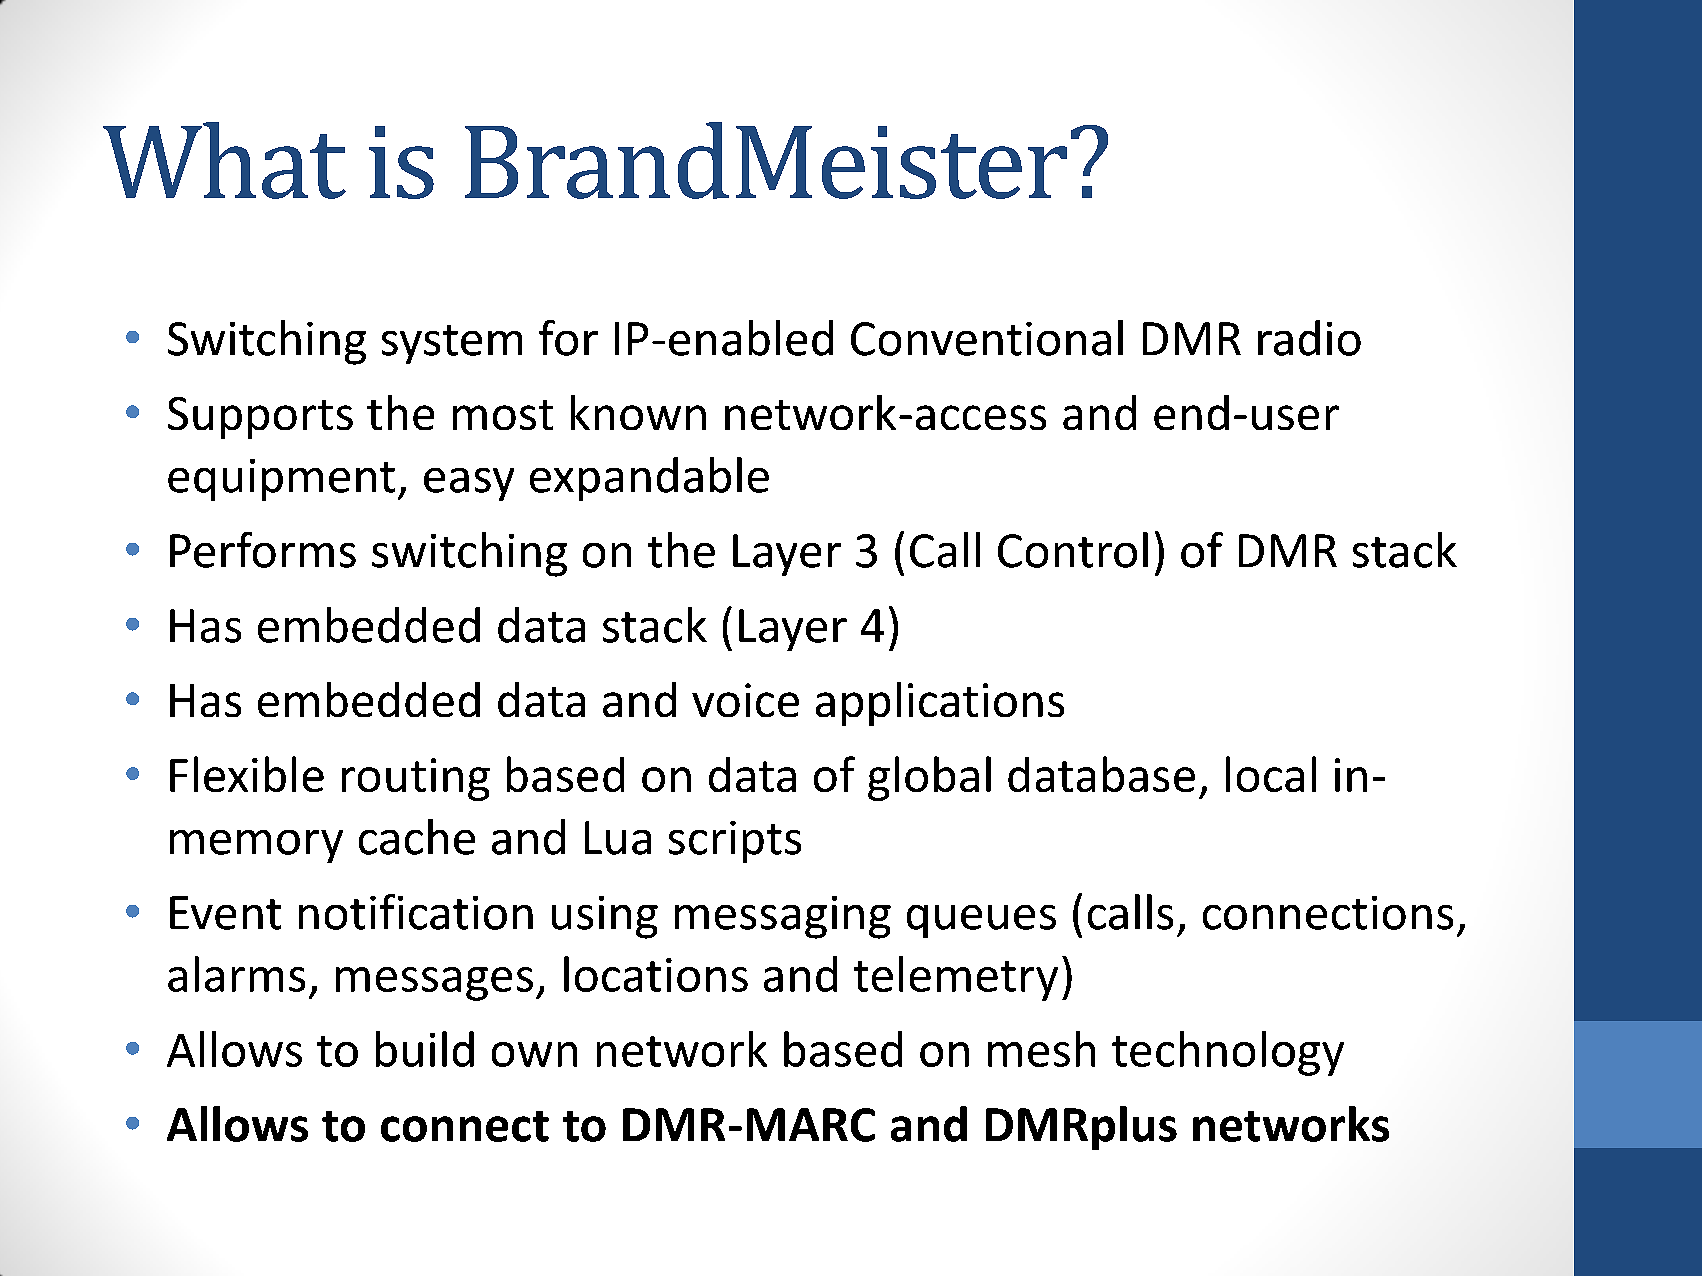 The width and height of the image is (1702, 1276). Describe the element at coordinates (1228, 1053) in the image. I see `technology` at that location.
